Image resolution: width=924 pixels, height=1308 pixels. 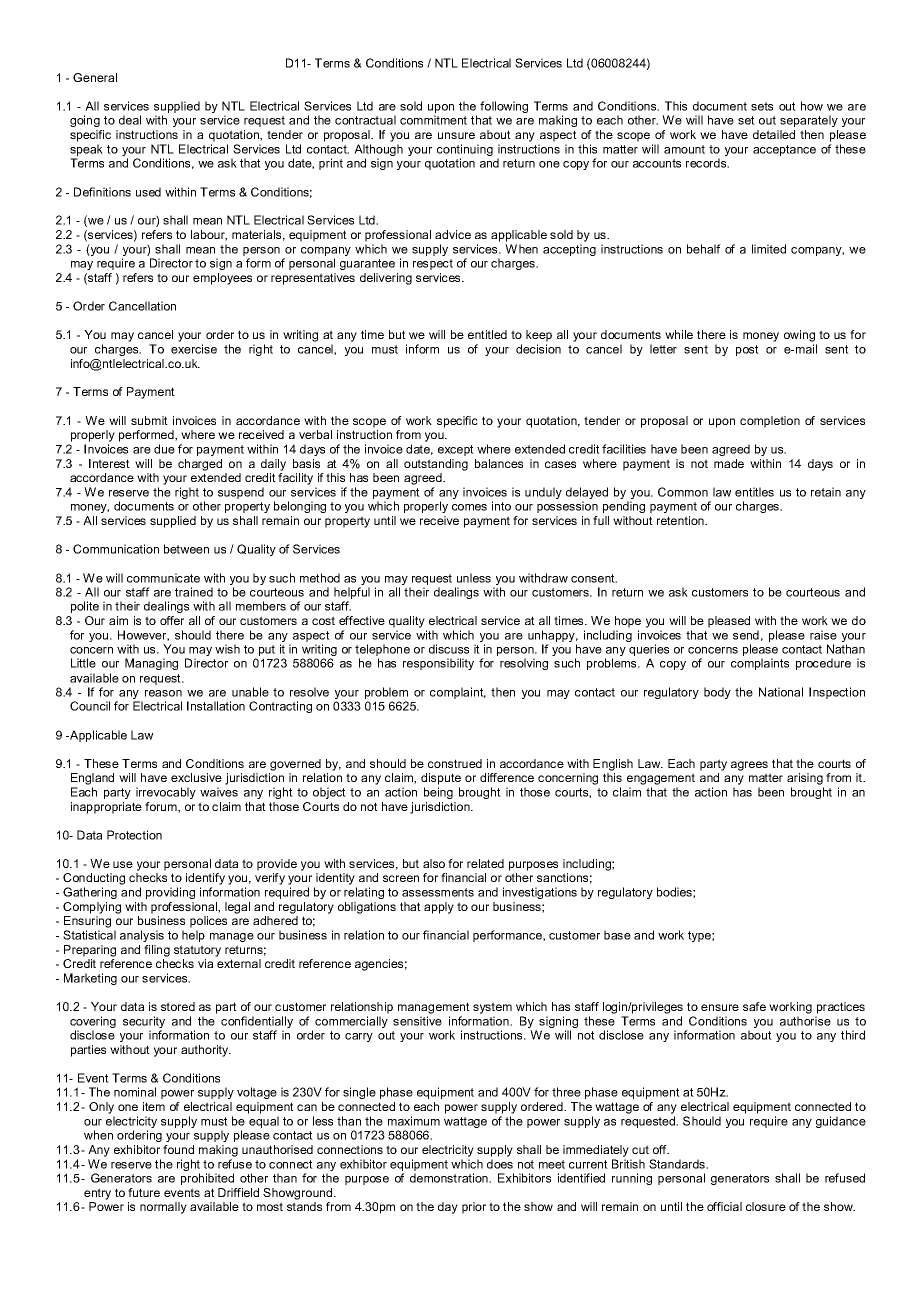 What do you see at coordinates (450, 1178) in the image?
I see `demonstration` at bounding box center [450, 1178].
